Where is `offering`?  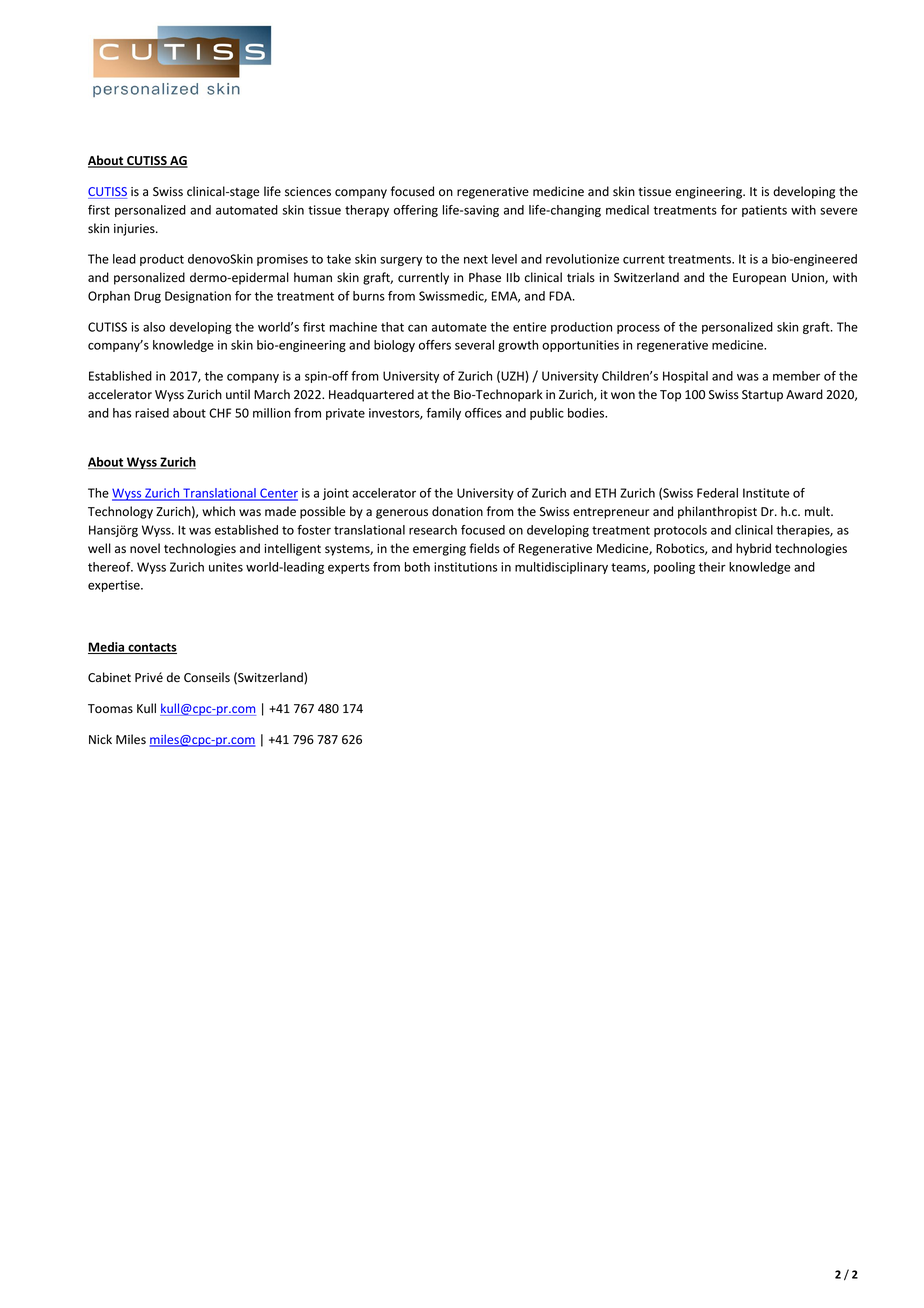
offering is located at coordinates (416, 211).
